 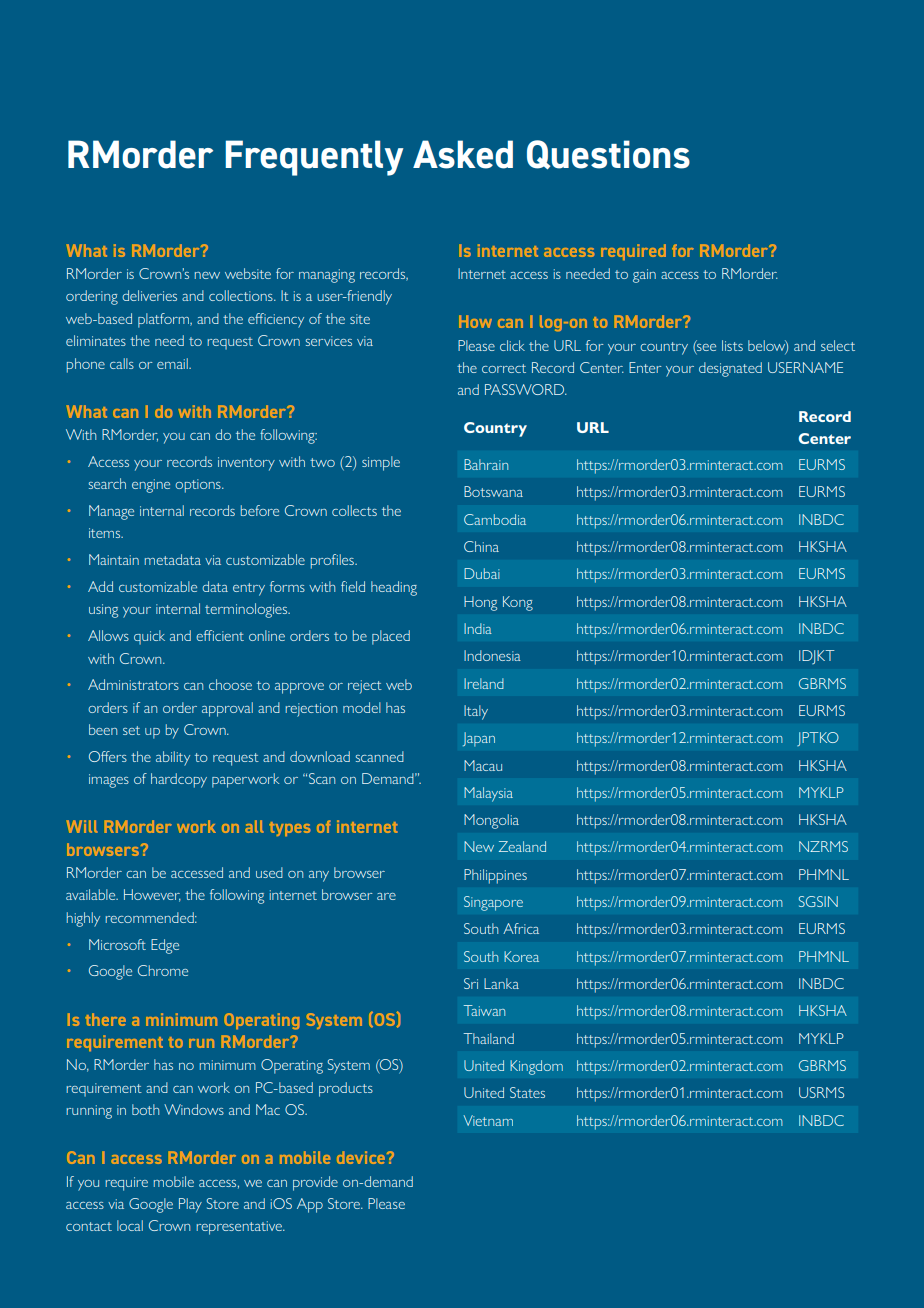 I want to click on Administrators, so click(x=133, y=684).
